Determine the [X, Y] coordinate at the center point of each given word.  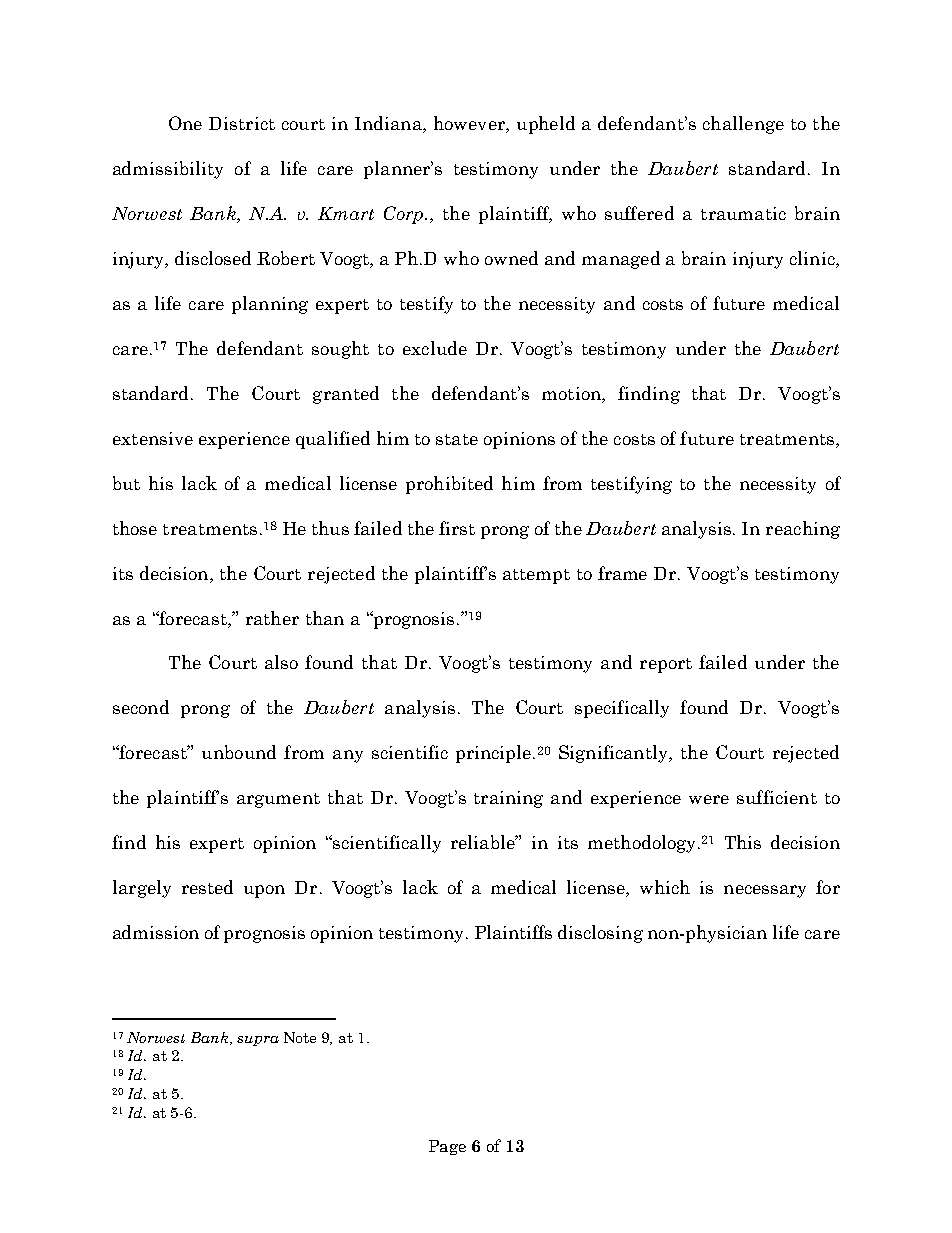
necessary [765, 891]
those [135, 528]
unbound [239, 752]
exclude [435, 348]
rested [207, 887]
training [508, 799]
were [709, 799]
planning [270, 305]
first [457, 528]
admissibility [168, 170]
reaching [803, 530]
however [470, 124]
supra [258, 1041]
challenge [743, 125]
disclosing [600, 934]
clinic [813, 259]
